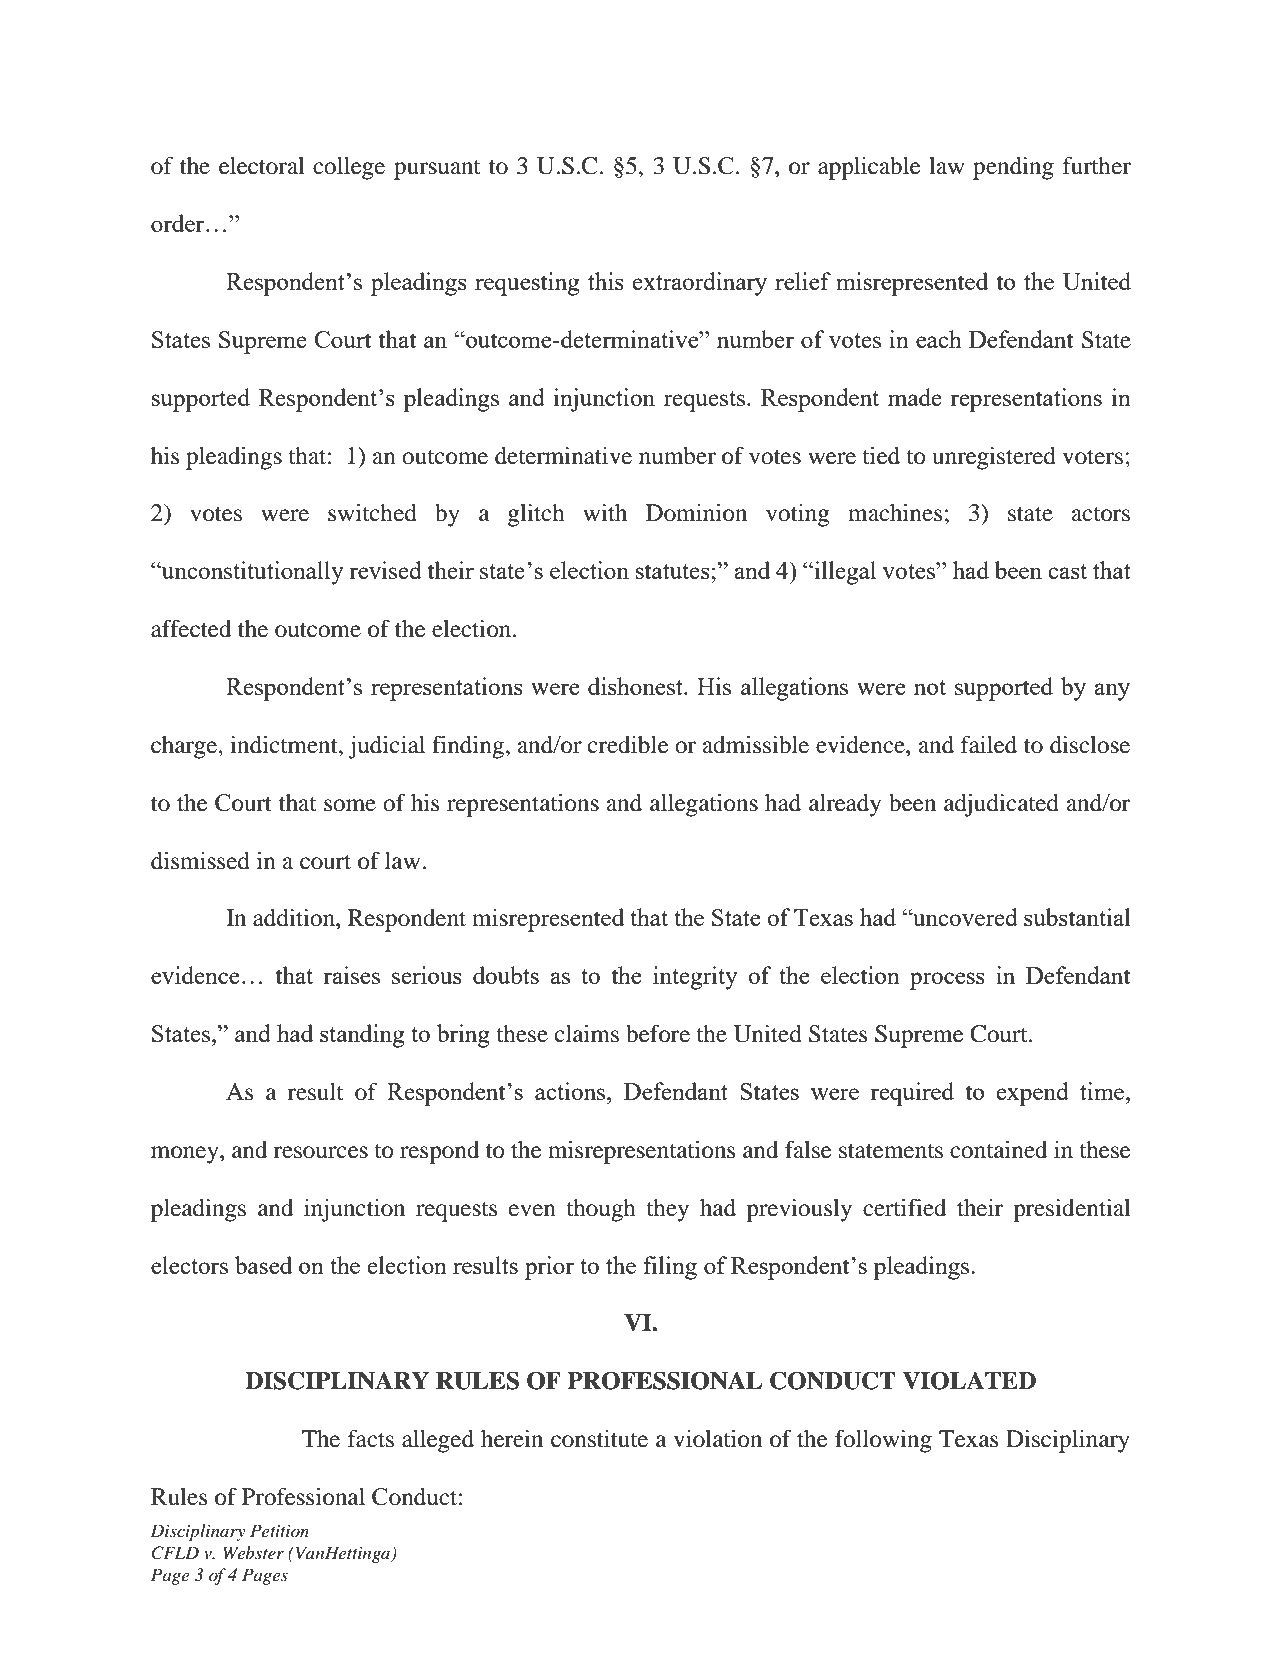 This document has height=1660, width=1282. I want to click on constitute, so click(599, 1439).
